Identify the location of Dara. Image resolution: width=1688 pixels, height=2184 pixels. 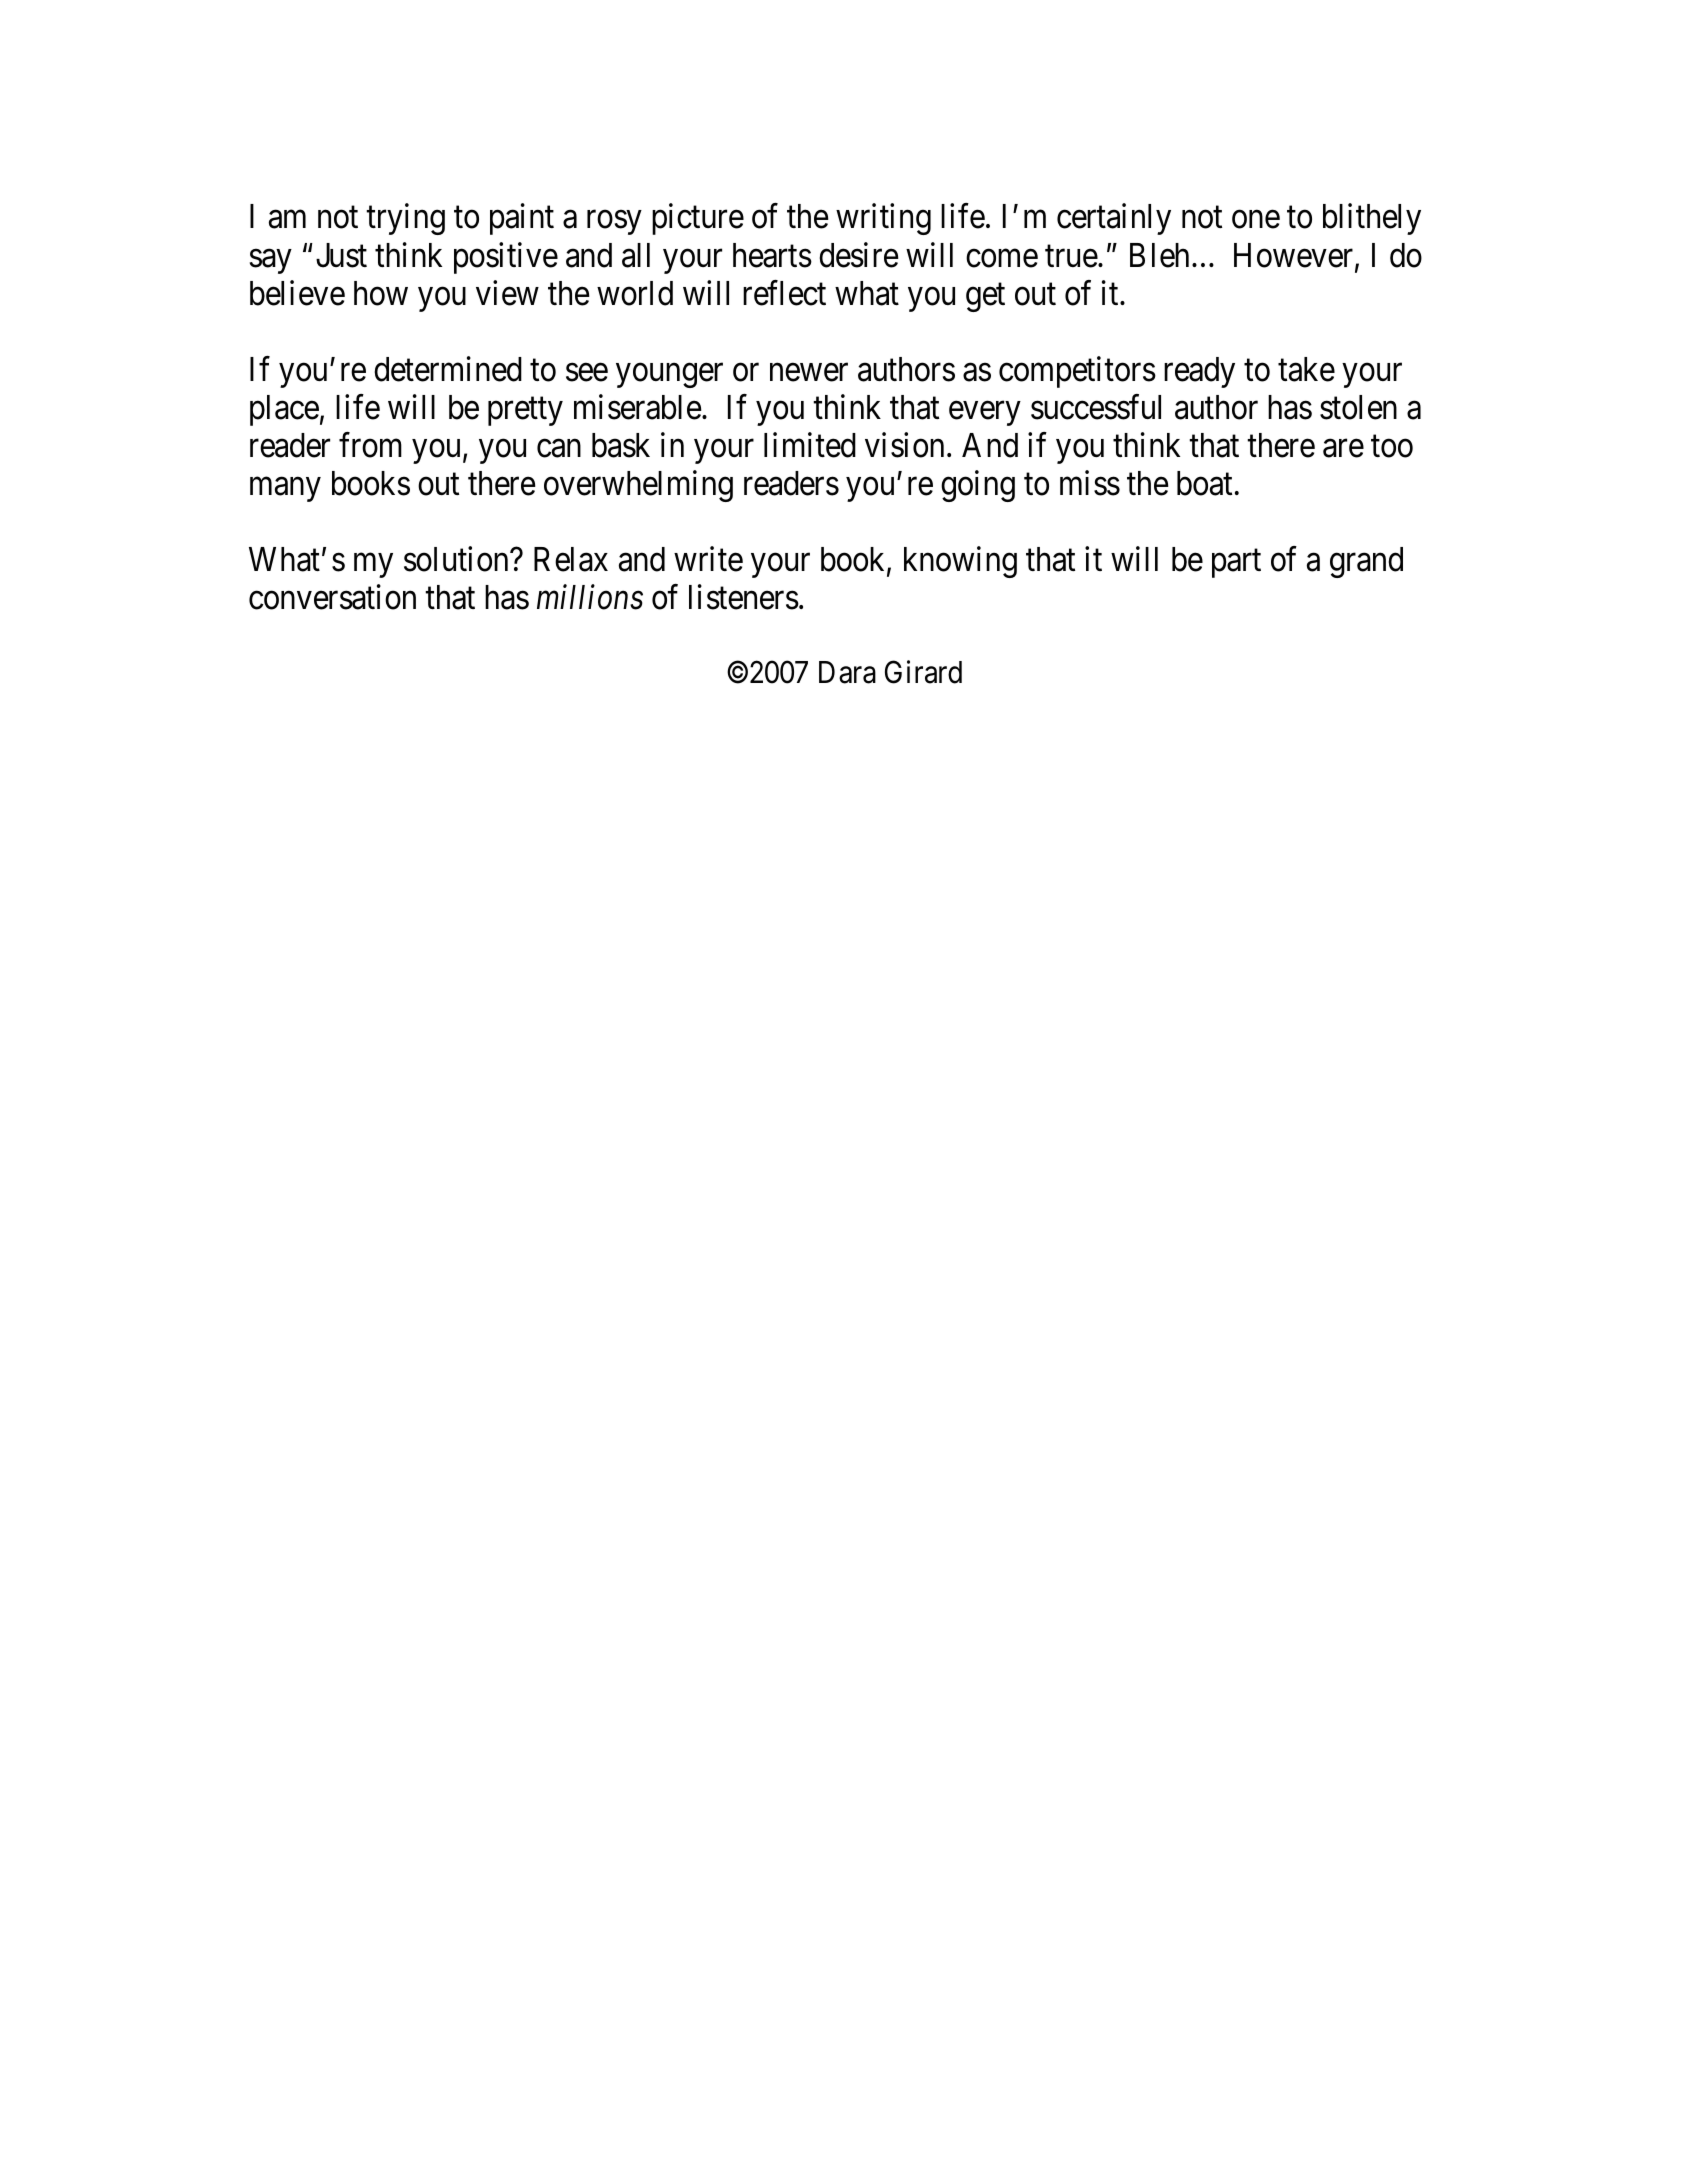
(847, 672).
